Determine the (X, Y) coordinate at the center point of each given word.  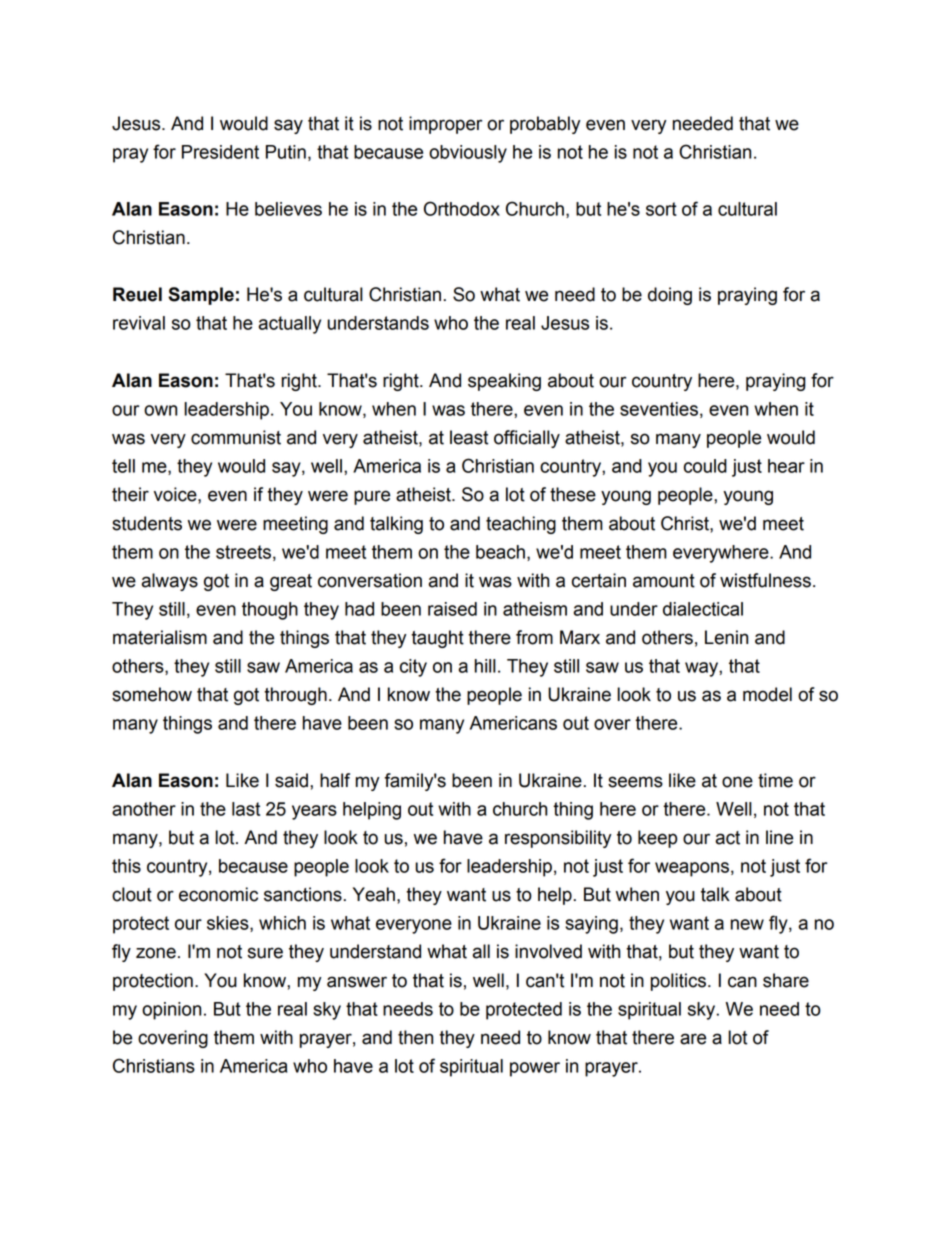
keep (657, 839)
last (246, 809)
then (415, 1037)
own (160, 410)
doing (670, 296)
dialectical (703, 609)
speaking (504, 382)
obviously (468, 154)
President (220, 152)
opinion (171, 1011)
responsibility (558, 839)
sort (661, 209)
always (169, 582)
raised (452, 609)
